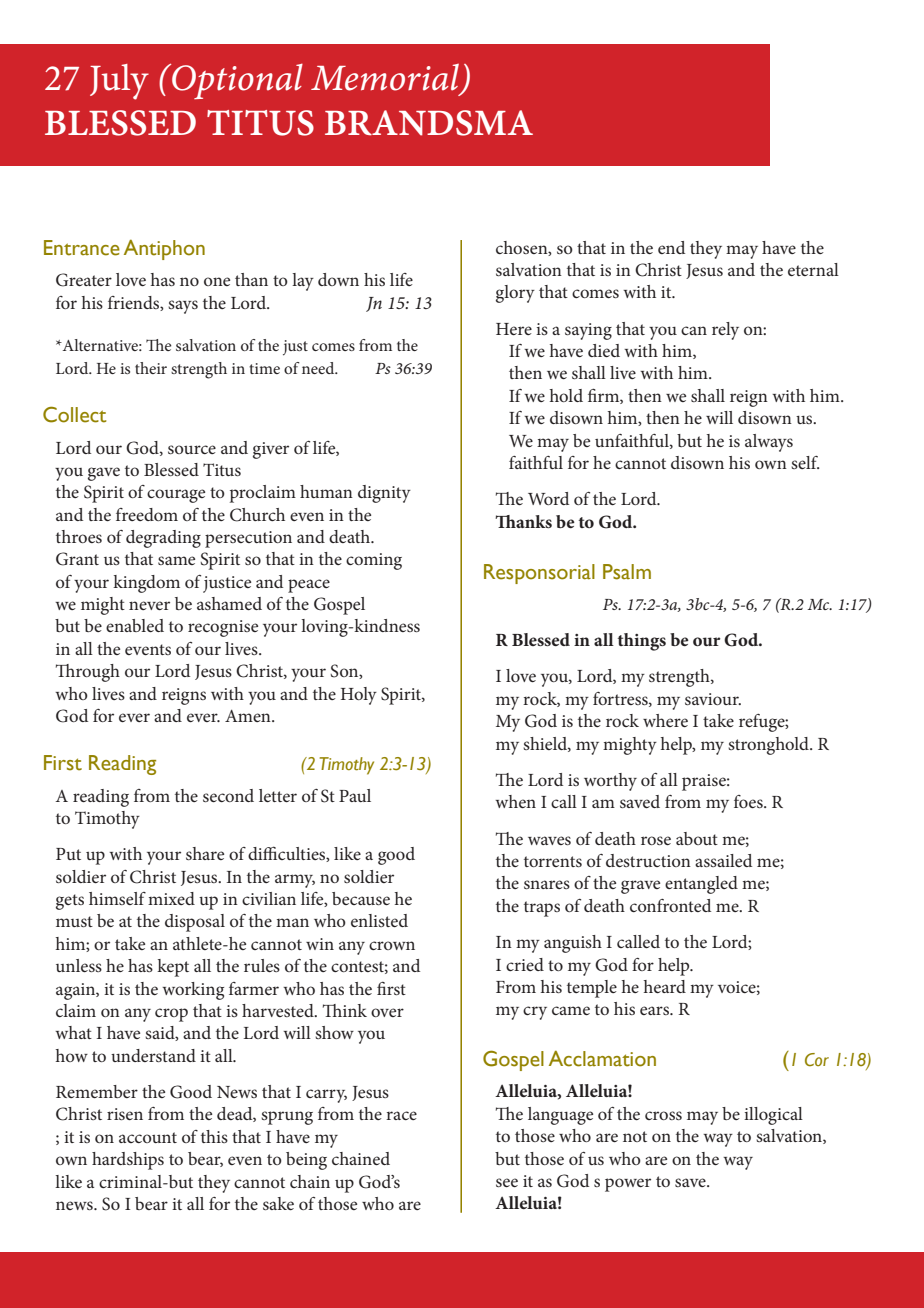 This page has height=1308, width=924. What do you see at coordinates (386, 78) in the page?
I see `Memorial` at bounding box center [386, 78].
